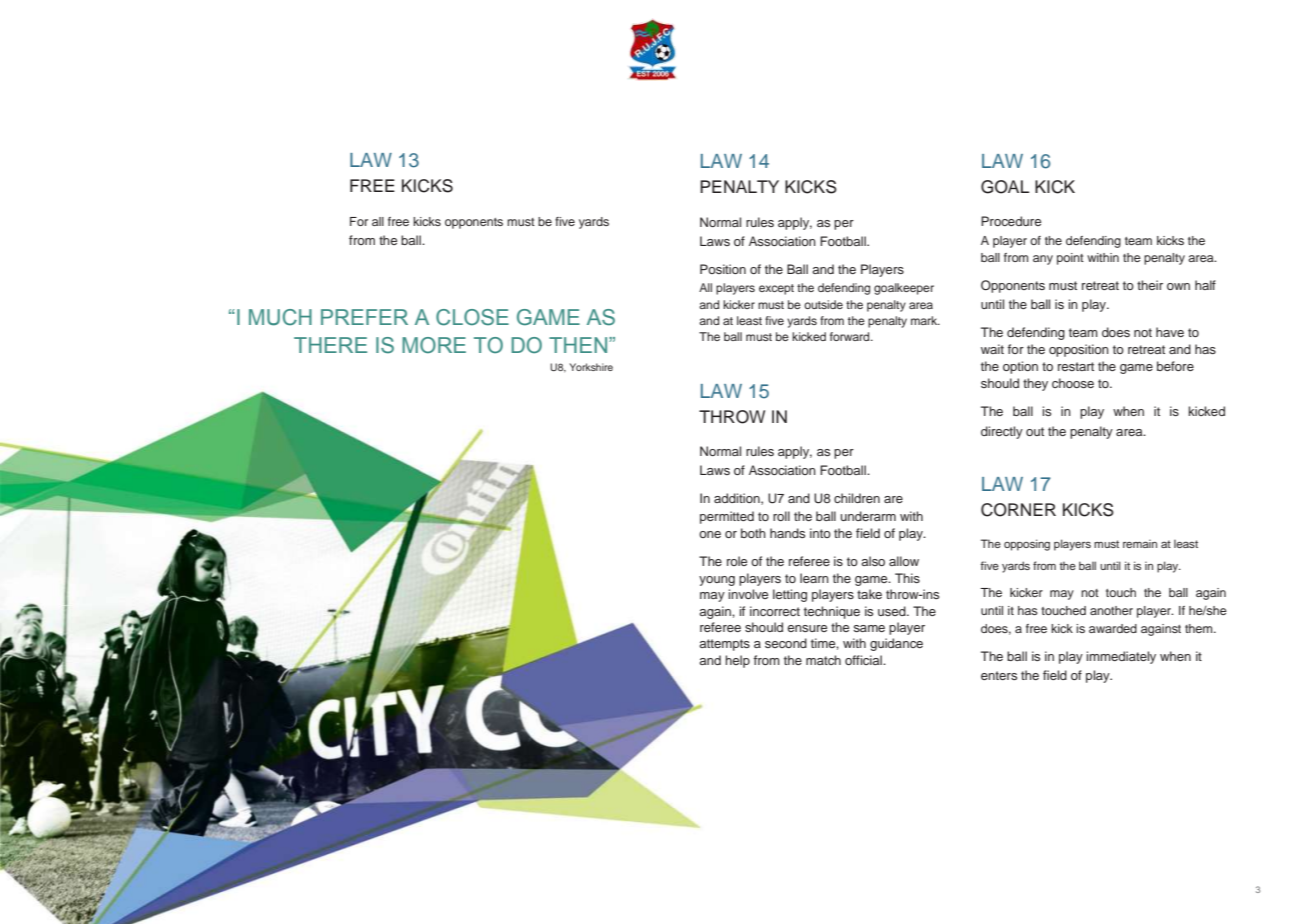 Image resolution: width=1308 pixels, height=924 pixels. Describe the element at coordinates (1011, 221) in the screenshot. I see `Procedure` at that location.
